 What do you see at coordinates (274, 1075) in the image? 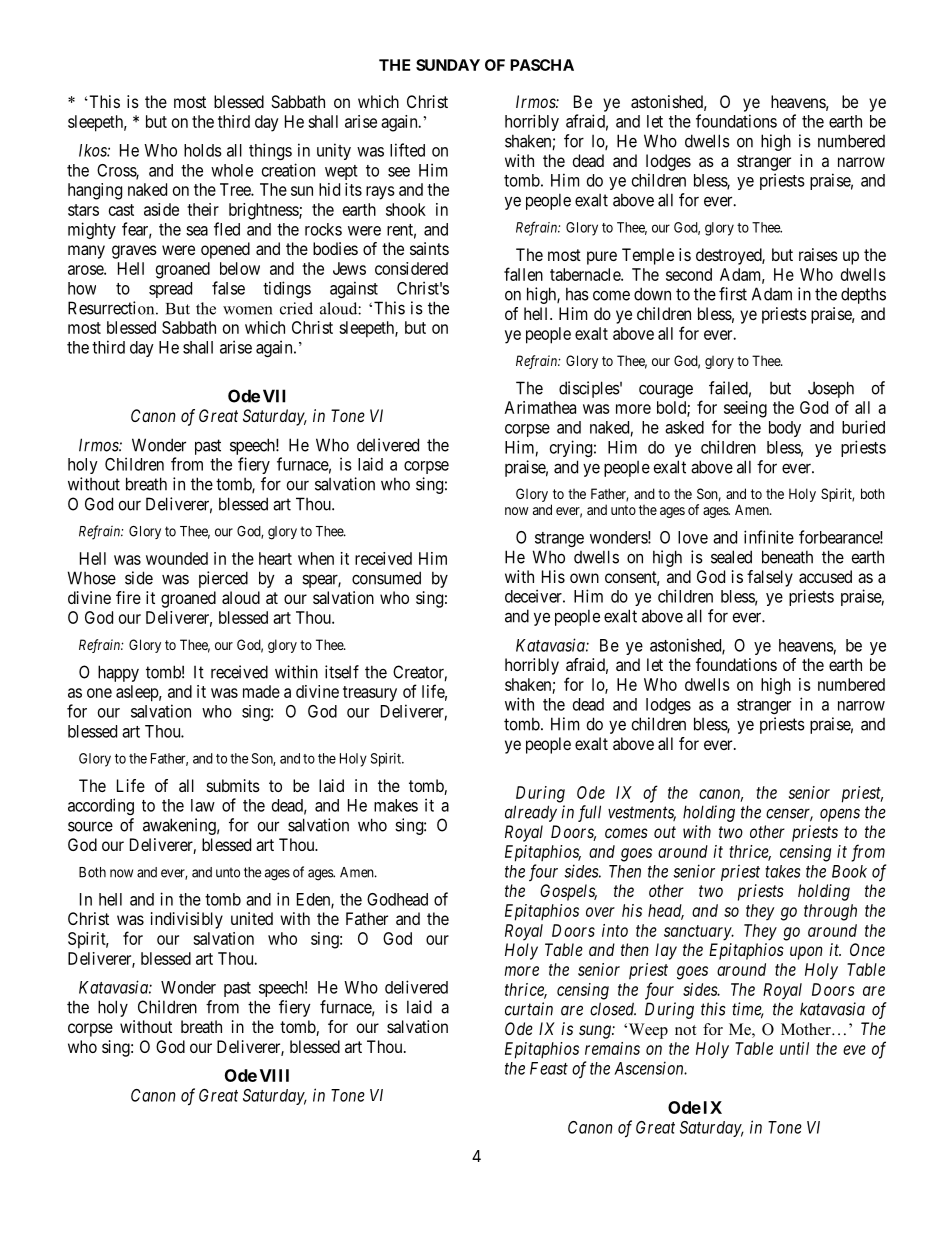
I see `VIII` at bounding box center [274, 1075].
